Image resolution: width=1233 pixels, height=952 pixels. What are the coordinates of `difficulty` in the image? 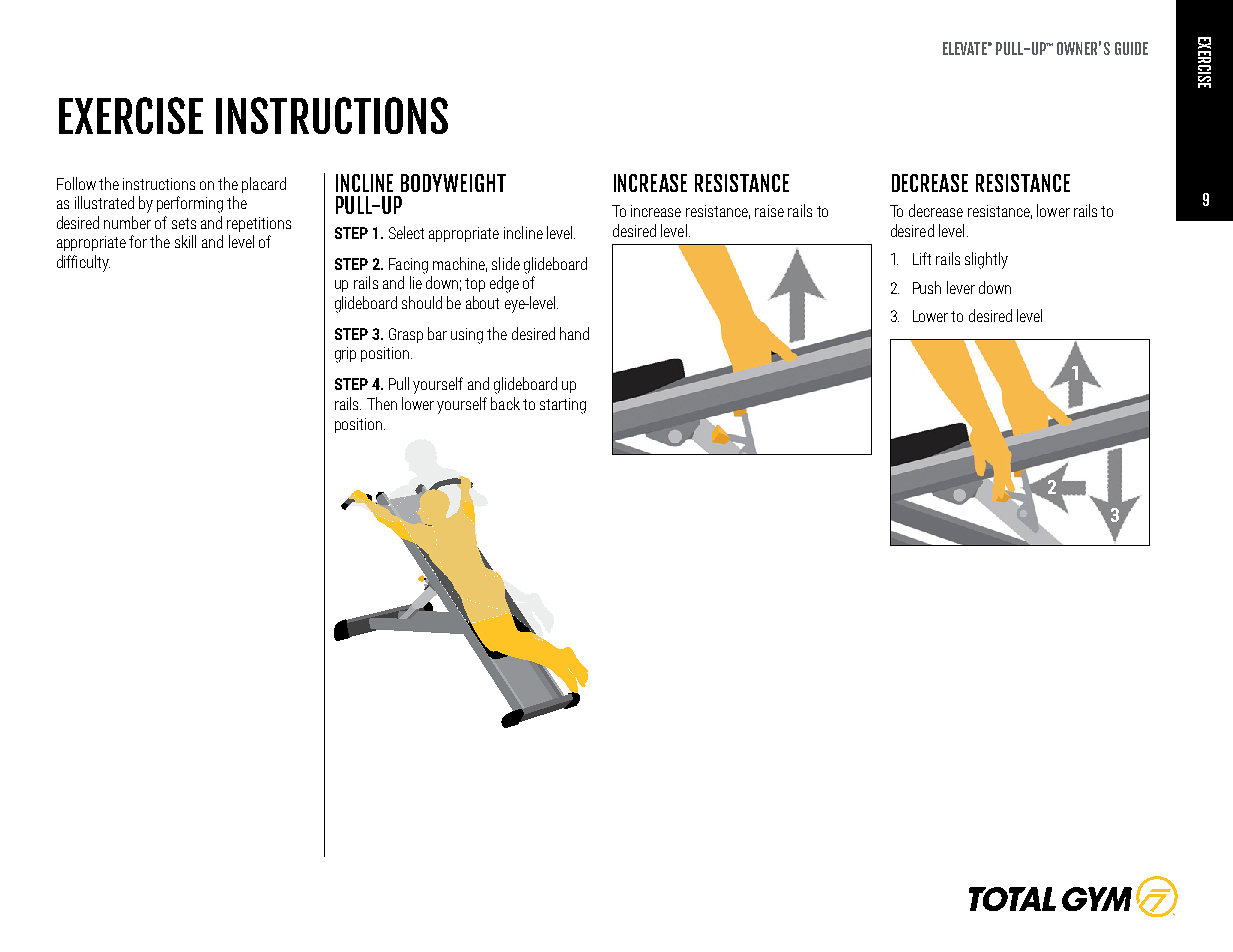 It's located at (83, 263).
